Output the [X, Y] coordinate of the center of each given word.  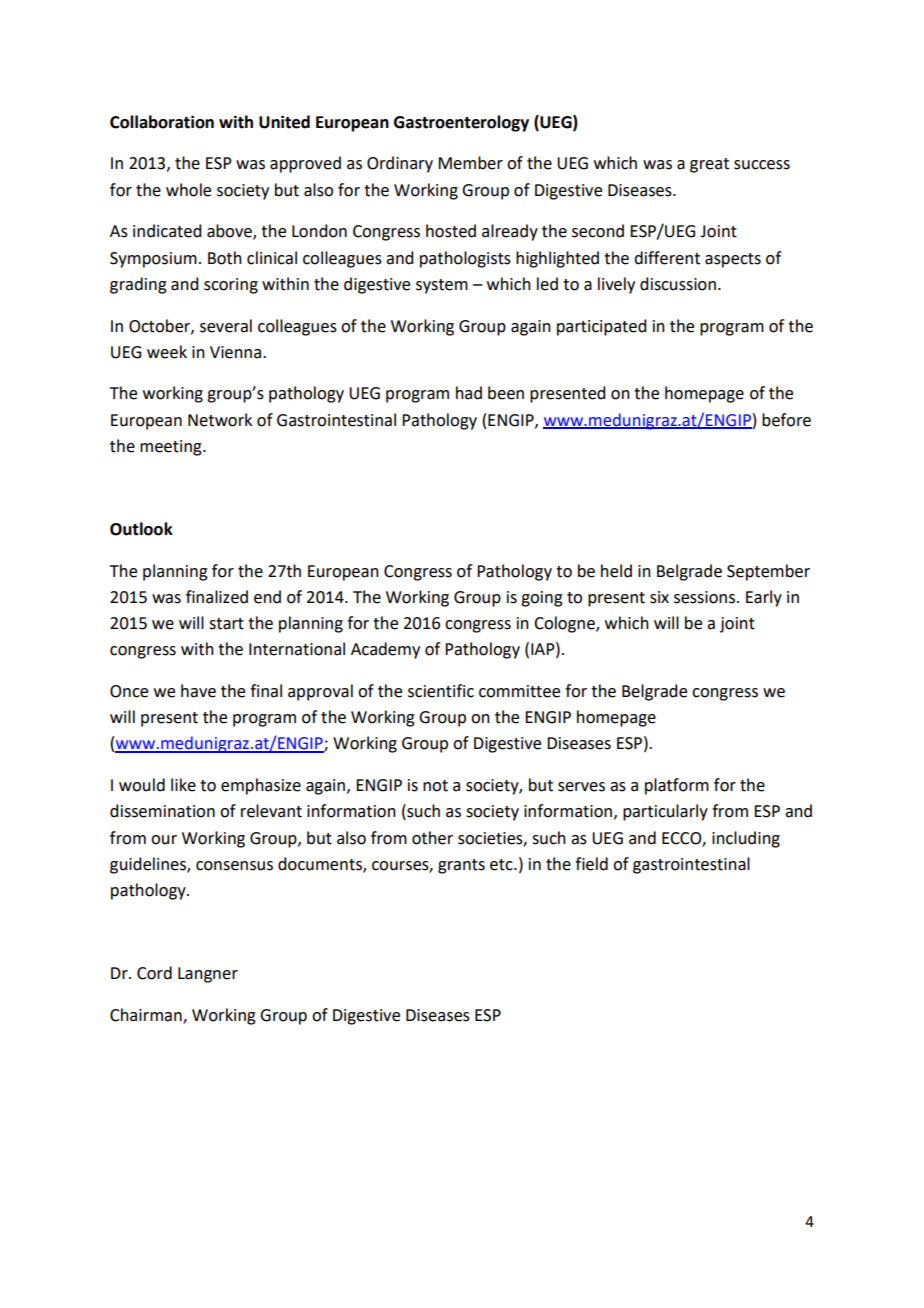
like [183, 785]
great [709, 165]
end [267, 597]
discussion [678, 284]
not [435, 786]
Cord [154, 973]
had [469, 393]
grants [461, 866]
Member [470, 163]
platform [677, 786]
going [542, 599]
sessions [706, 597]
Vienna [237, 352]
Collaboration [162, 122]
